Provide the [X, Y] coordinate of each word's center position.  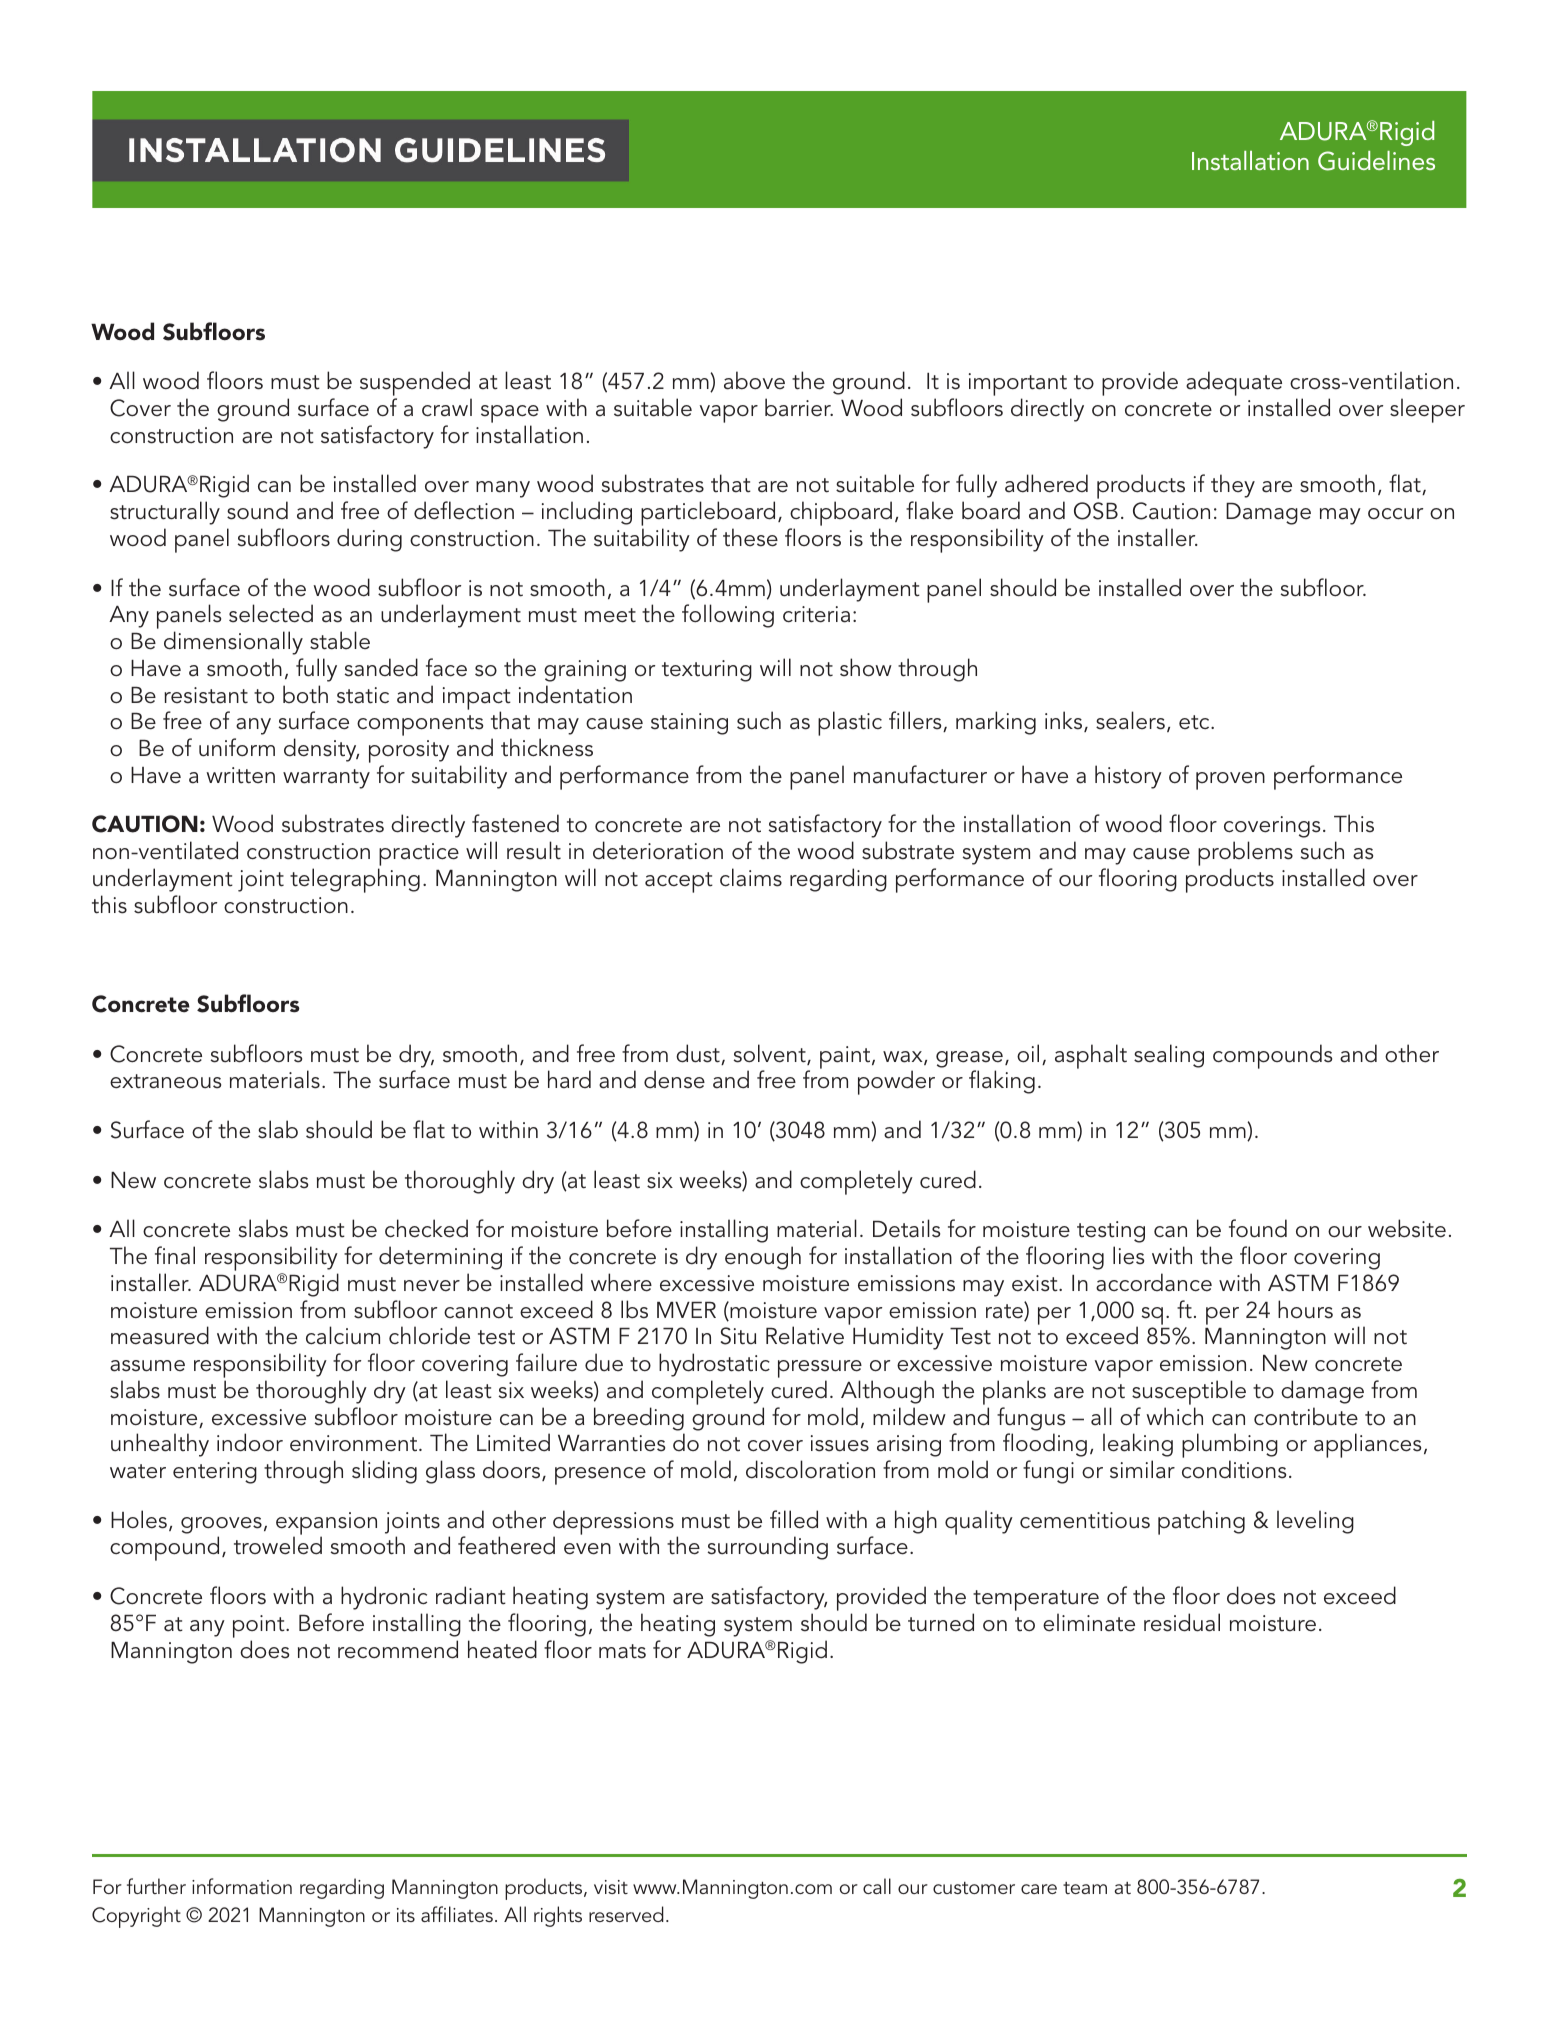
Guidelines [1376, 161]
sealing [1169, 1056]
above [754, 380]
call [877, 1886]
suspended [416, 385]
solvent [771, 1054]
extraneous [165, 1081]
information [242, 1886]
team [1085, 1888]
